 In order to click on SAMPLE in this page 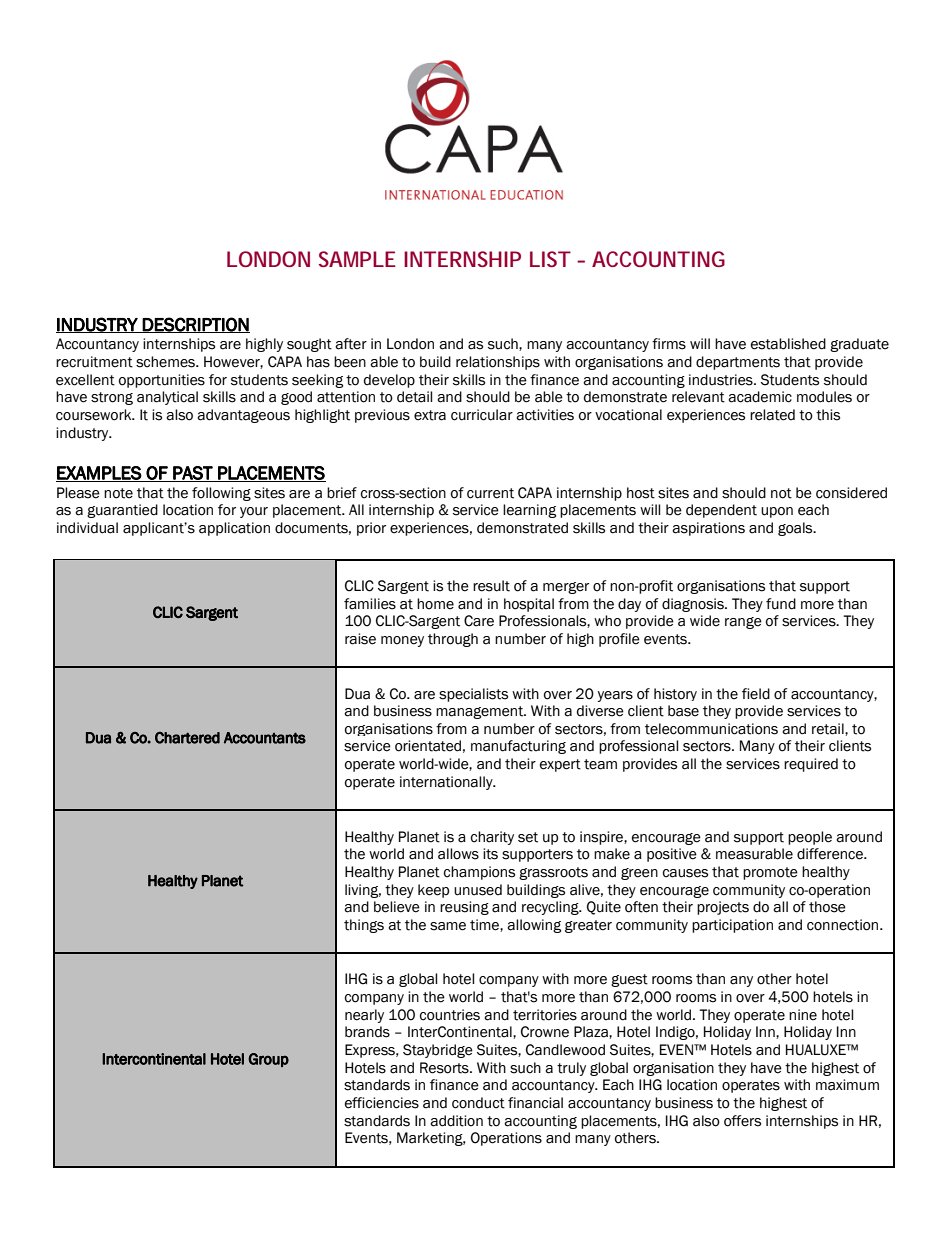, I will do `click(357, 259)`.
